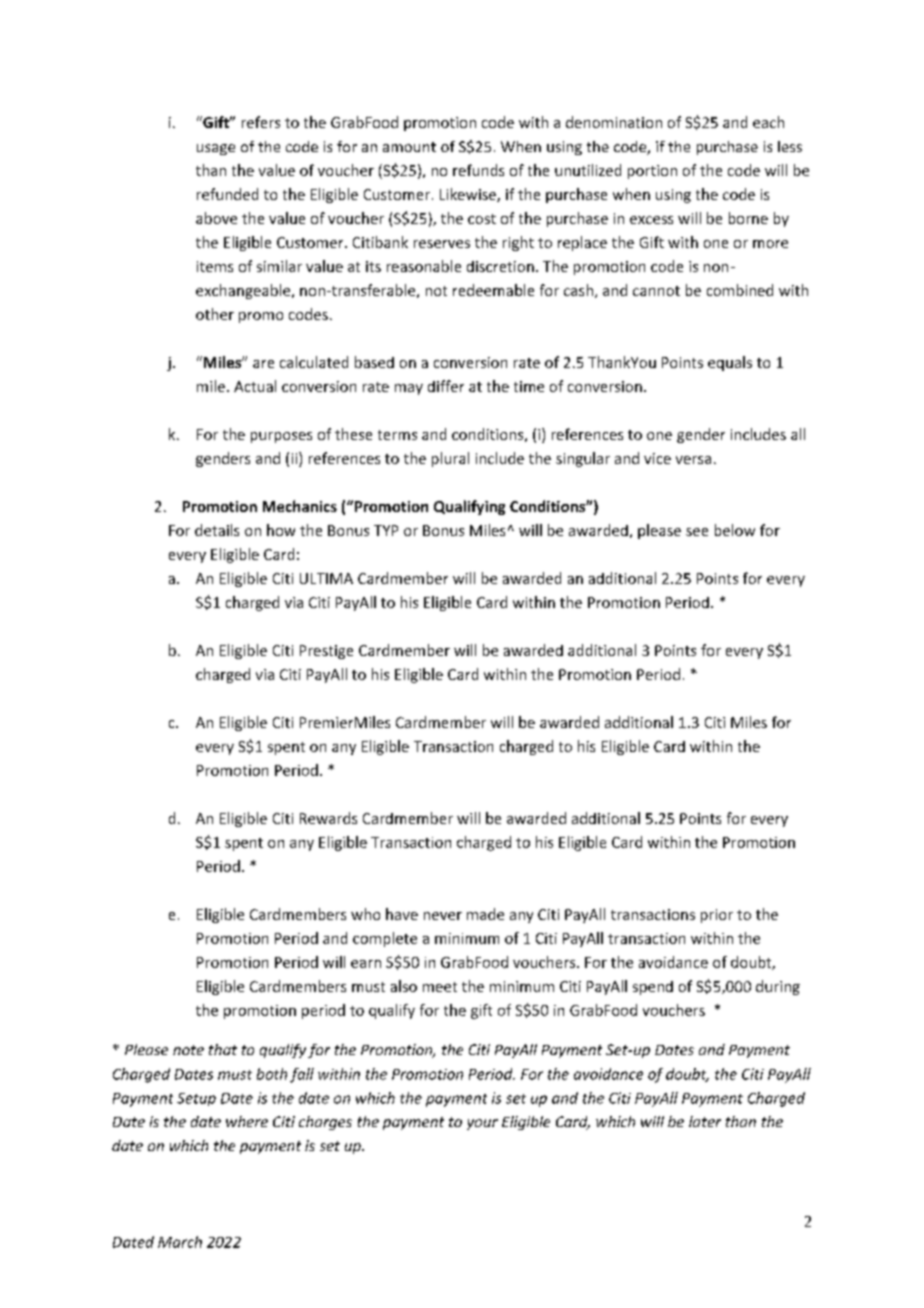 This document has width=924, height=1308. I want to click on meet, so click(440, 987).
